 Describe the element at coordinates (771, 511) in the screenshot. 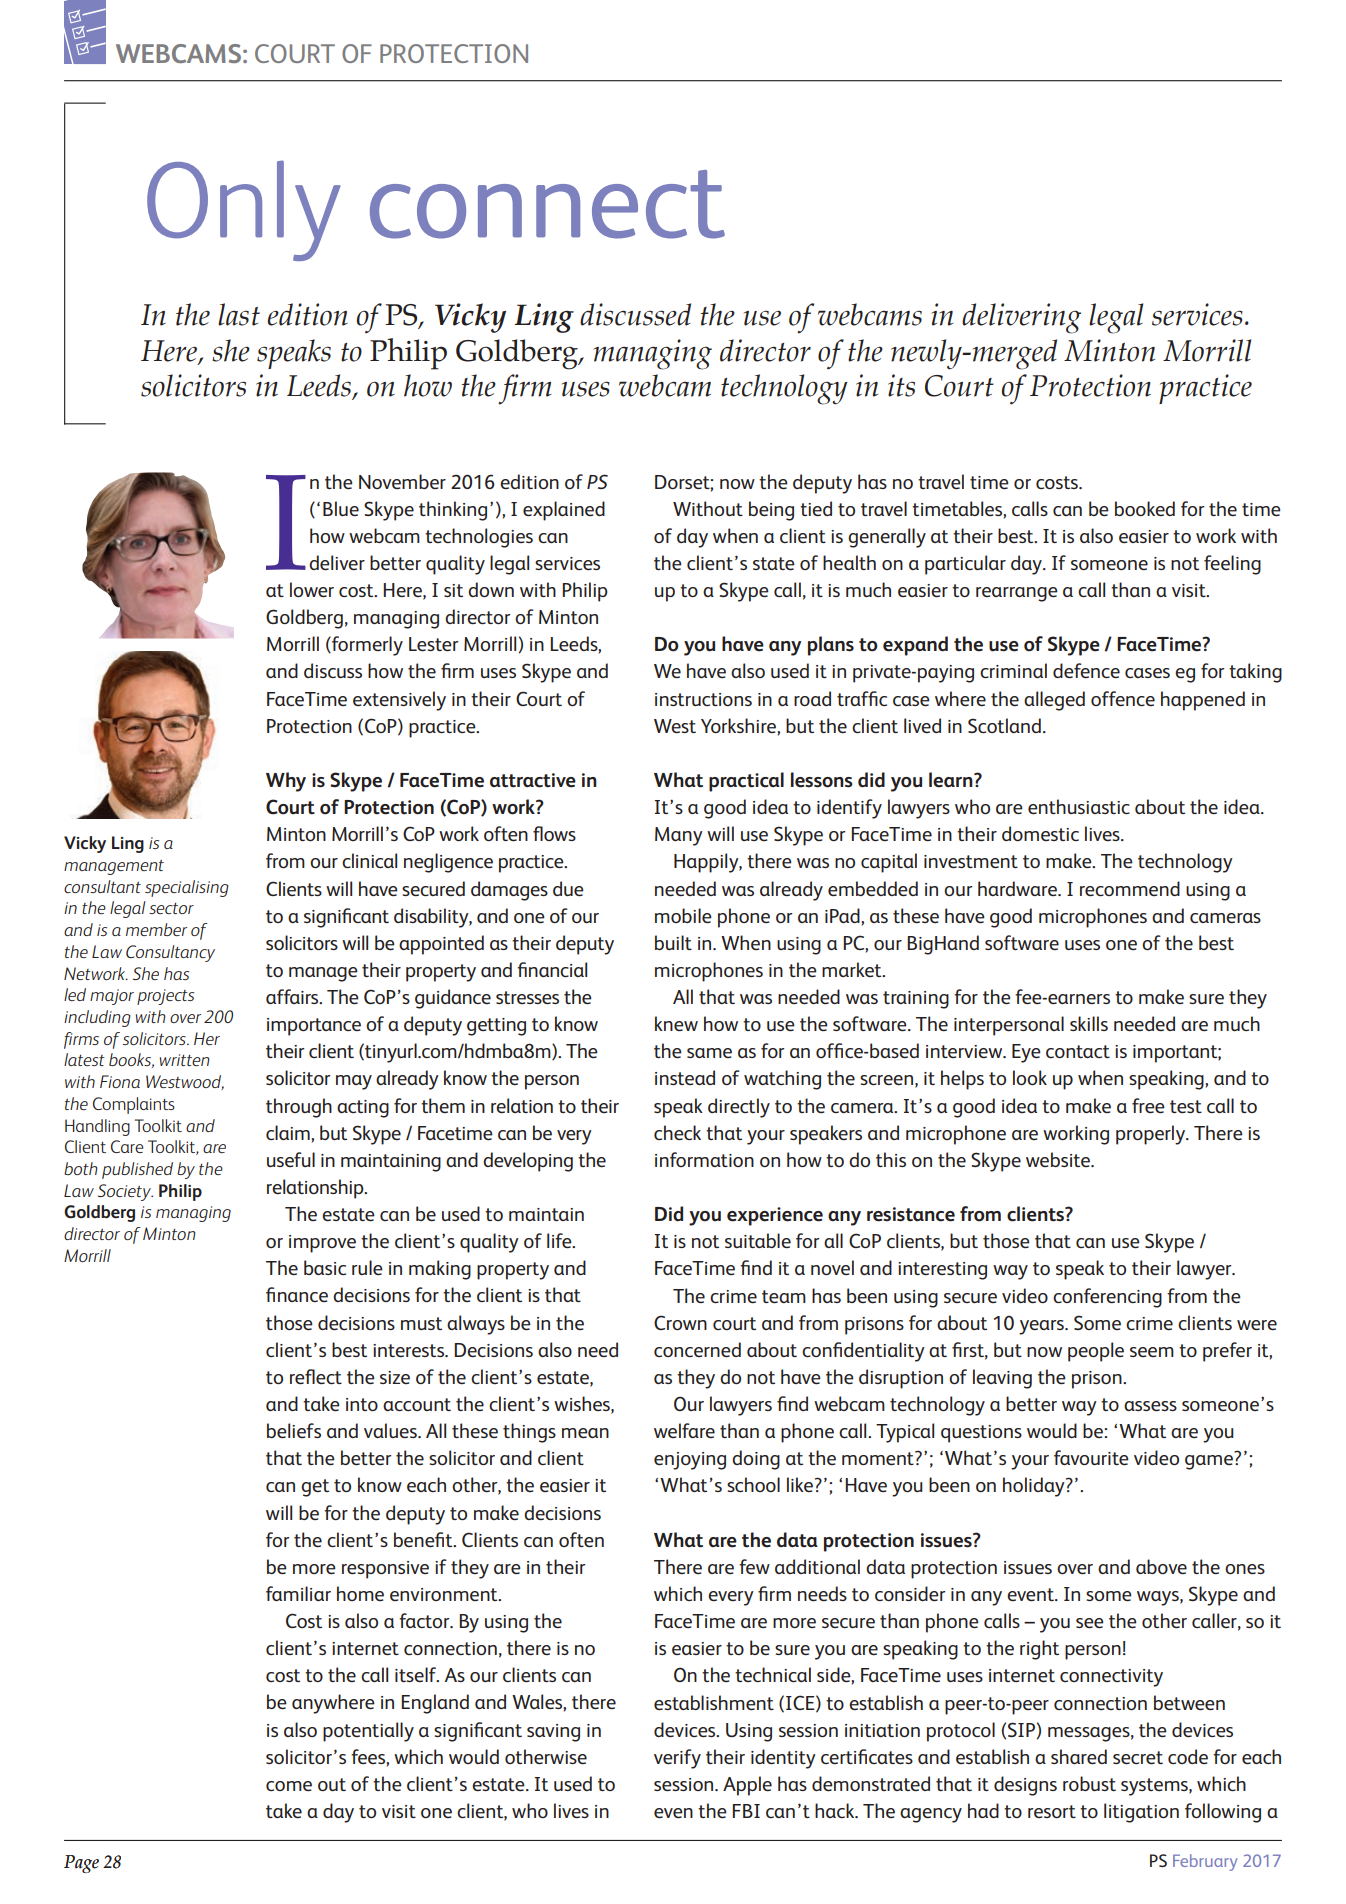

I see `being` at that location.
